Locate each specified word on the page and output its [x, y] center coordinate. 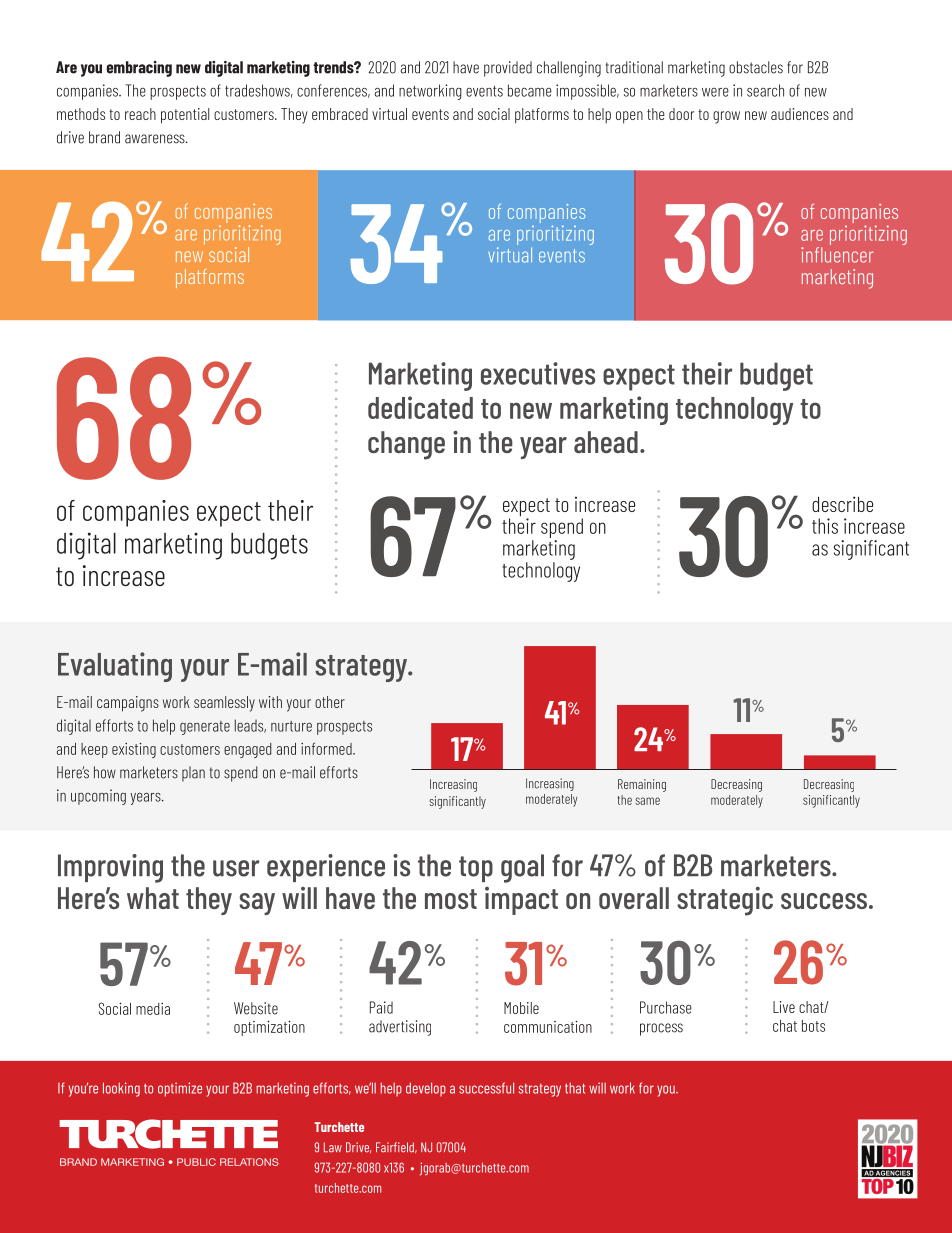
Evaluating [115, 667]
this [825, 526]
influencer [837, 253]
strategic [725, 901]
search [765, 90]
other [330, 702]
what [153, 898]
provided [508, 69]
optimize [180, 1089]
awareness [156, 139]
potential [185, 116]
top [476, 869]
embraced [340, 114]
